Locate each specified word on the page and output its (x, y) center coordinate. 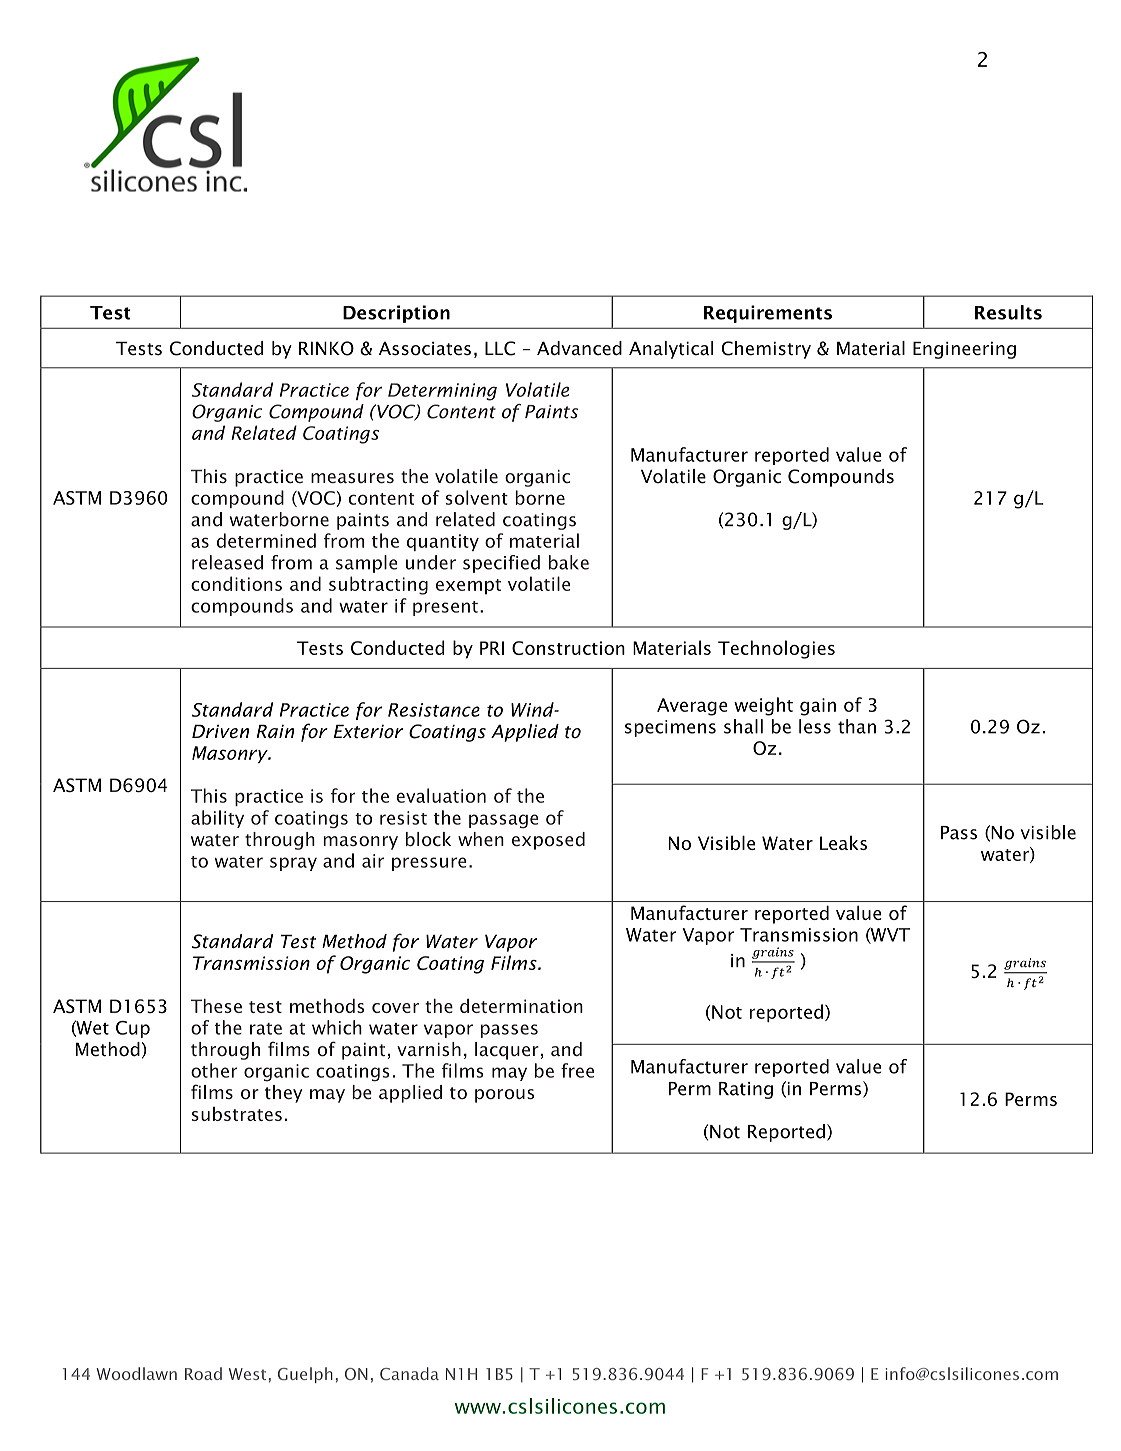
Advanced (579, 348)
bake (569, 562)
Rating (746, 1090)
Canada (409, 1373)
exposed (548, 841)
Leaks (843, 843)
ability (217, 819)
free (577, 1070)
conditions (236, 583)
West (247, 1374)
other (214, 1070)
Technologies (776, 649)
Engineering (964, 350)
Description (396, 314)
